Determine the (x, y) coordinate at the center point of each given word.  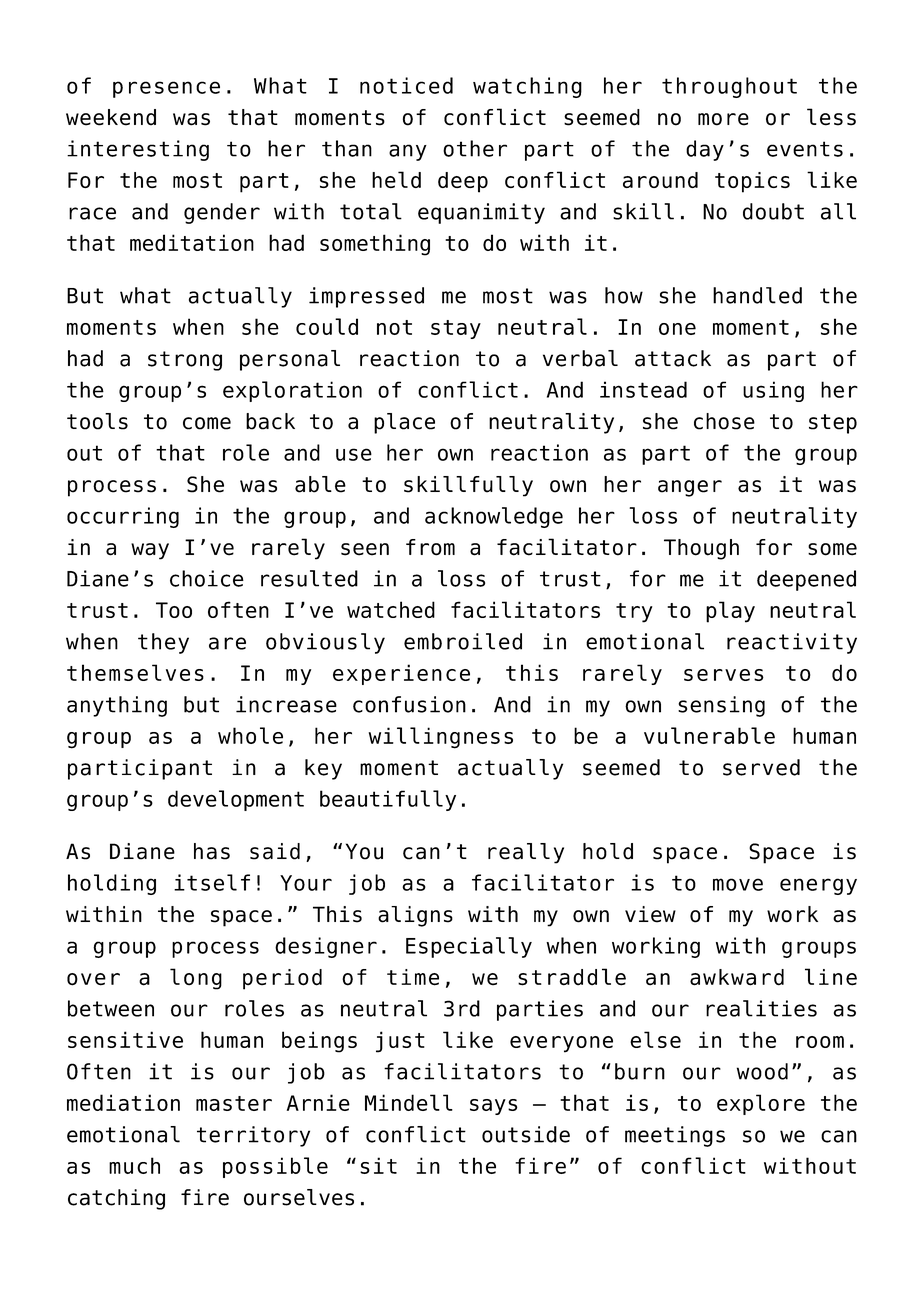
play (730, 612)
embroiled (463, 641)
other (475, 148)
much (134, 1165)
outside (526, 1134)
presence (166, 89)
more (723, 119)
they (163, 643)
